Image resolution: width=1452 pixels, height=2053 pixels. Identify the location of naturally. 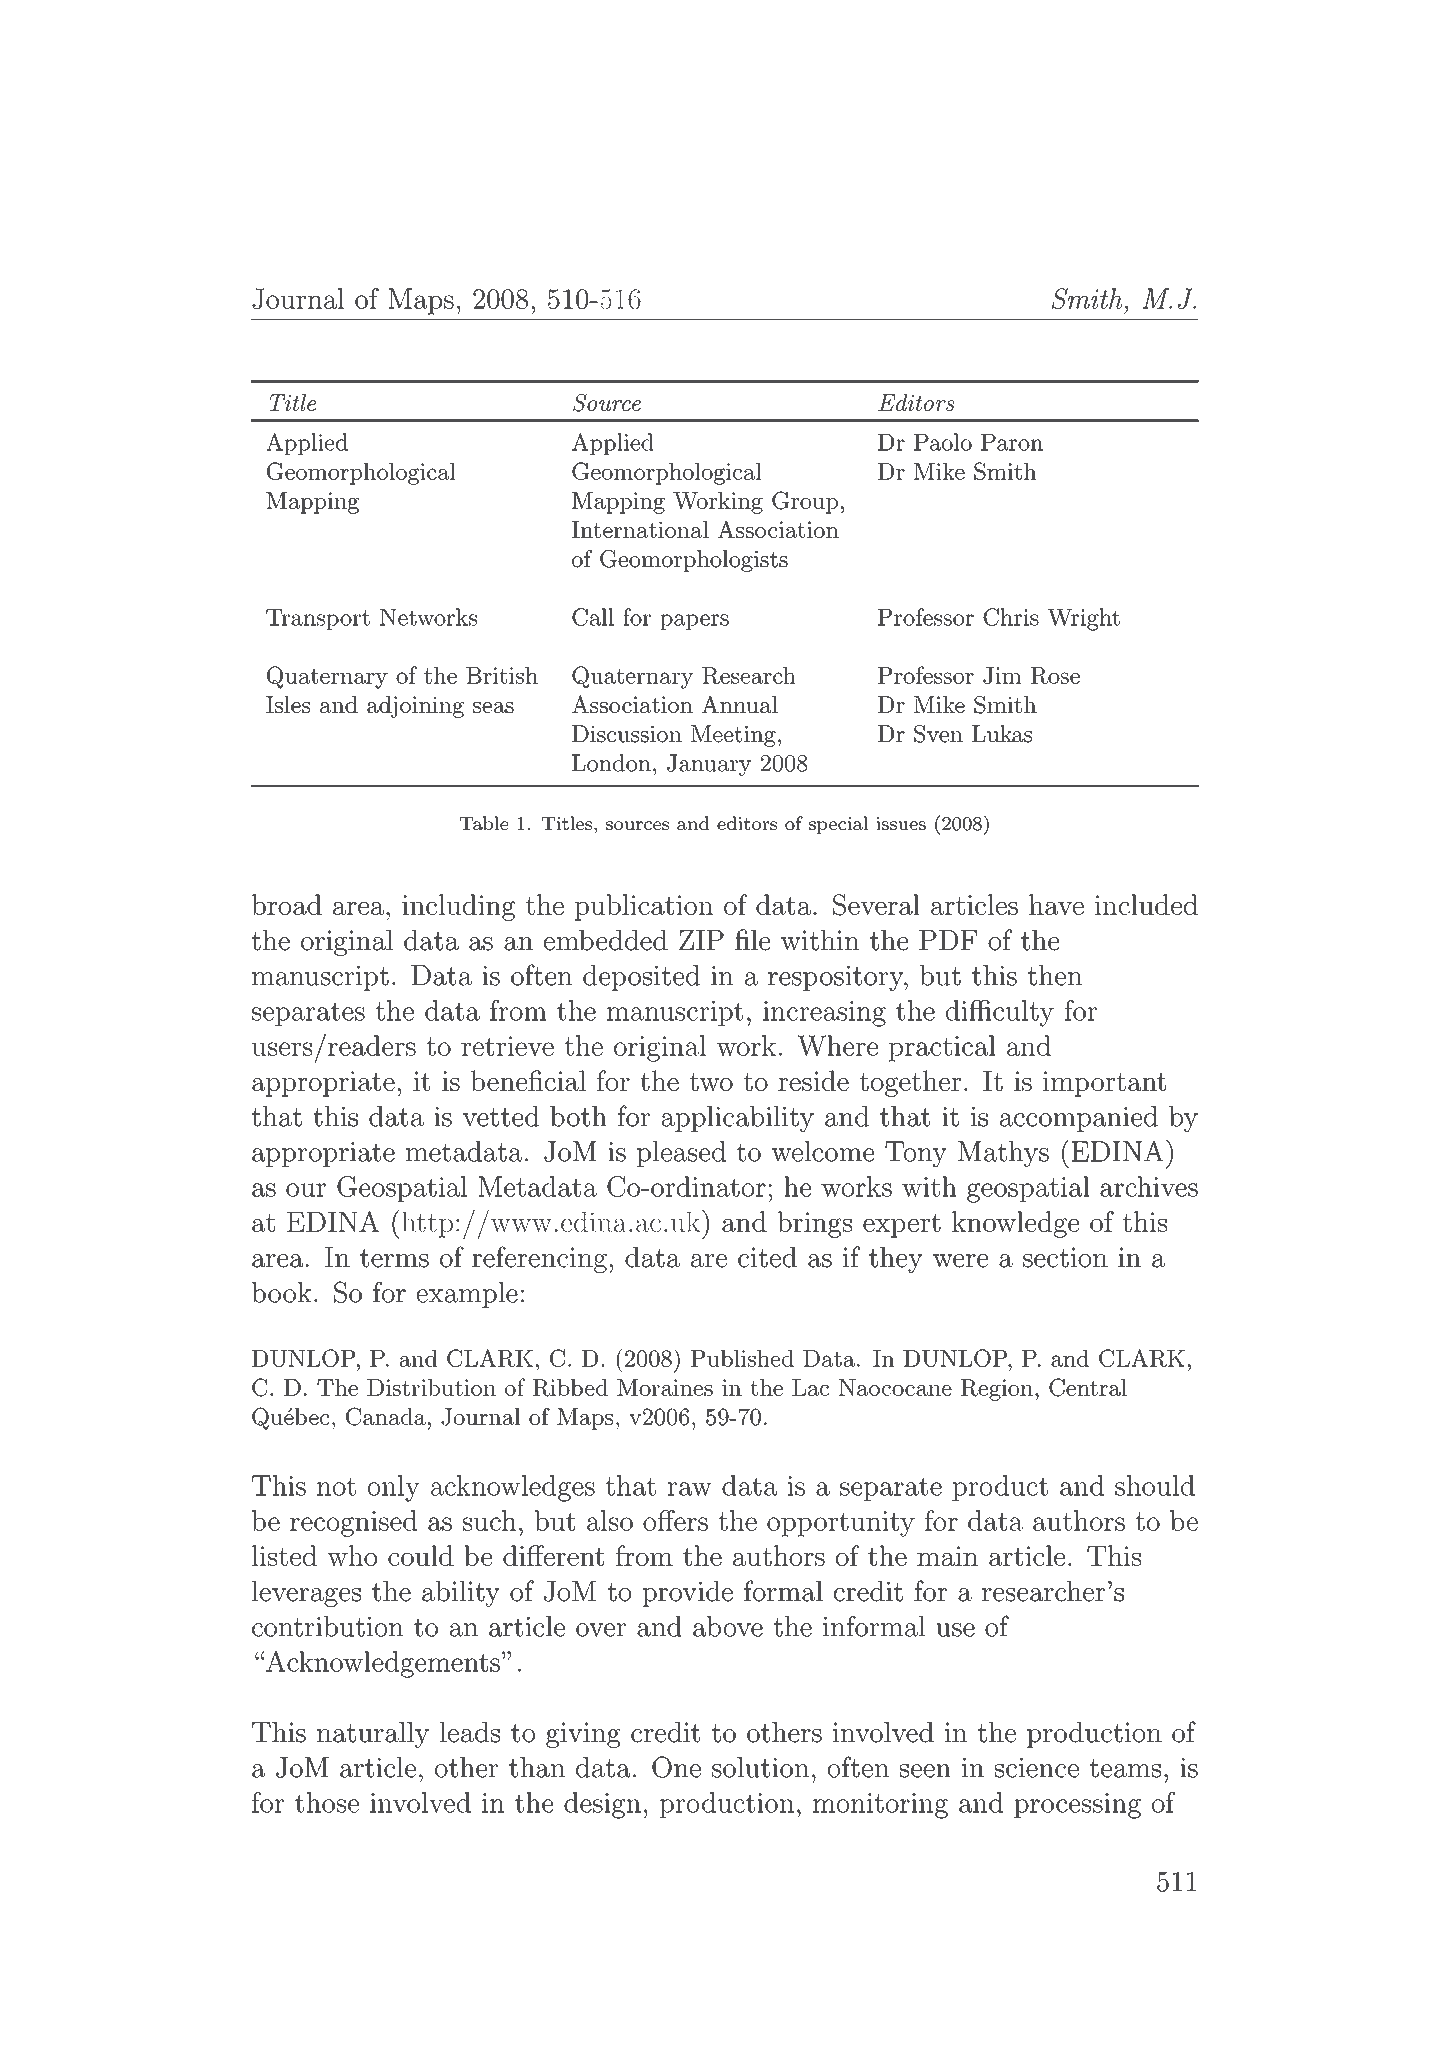
(373, 1735).
